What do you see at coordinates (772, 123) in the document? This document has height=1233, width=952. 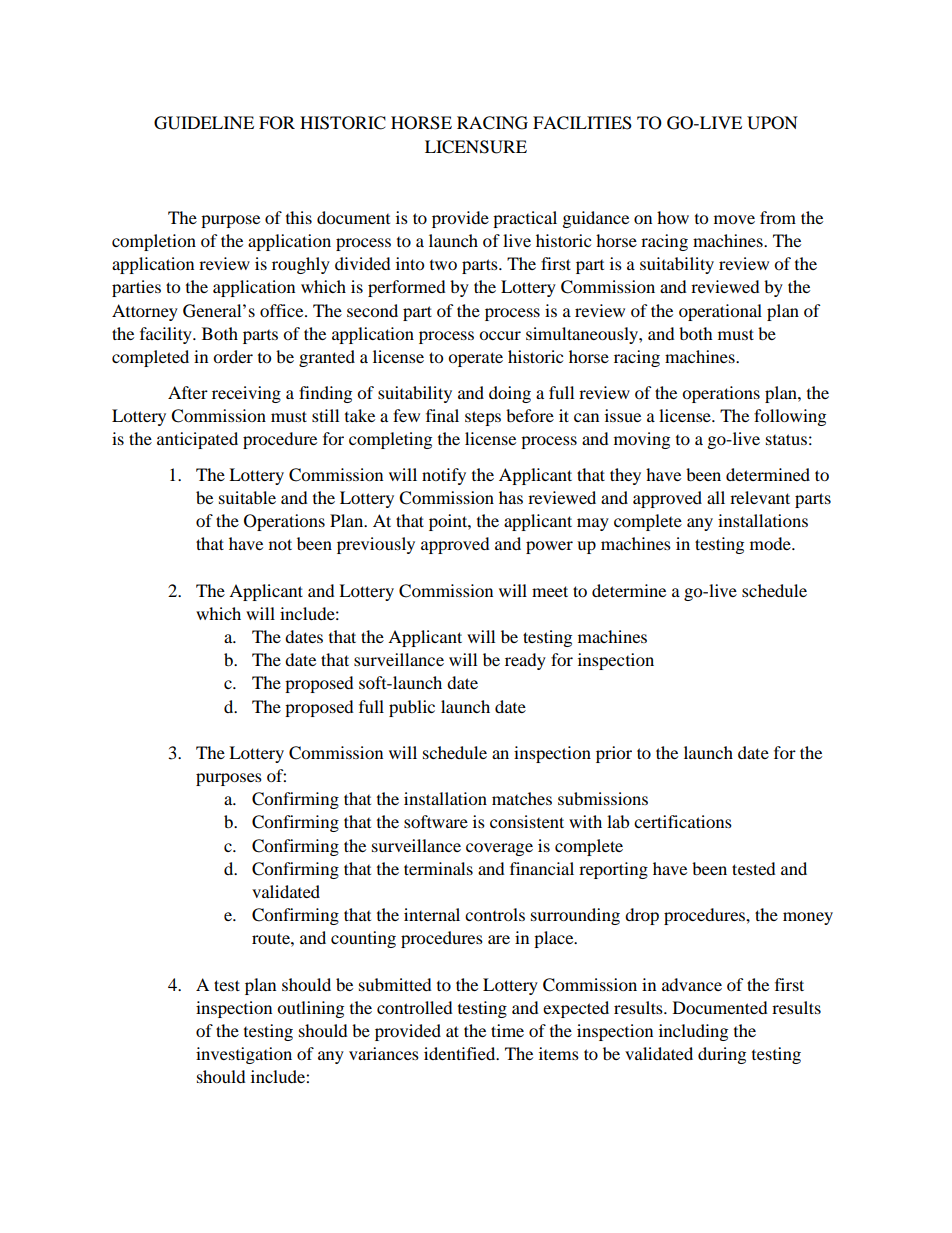 I see `UPON` at bounding box center [772, 123].
